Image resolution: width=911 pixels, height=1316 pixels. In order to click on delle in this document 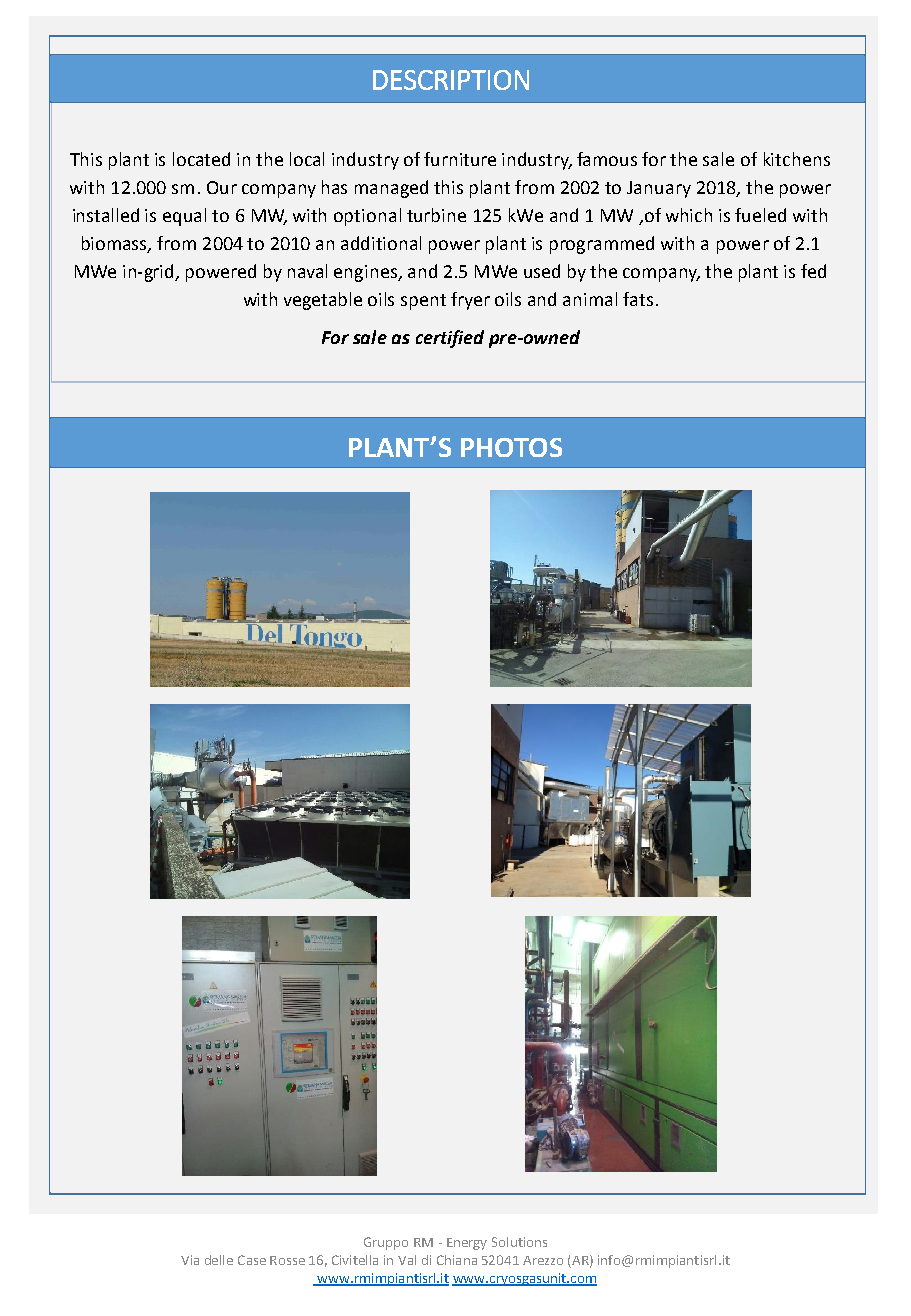, I will do `click(219, 1260)`.
